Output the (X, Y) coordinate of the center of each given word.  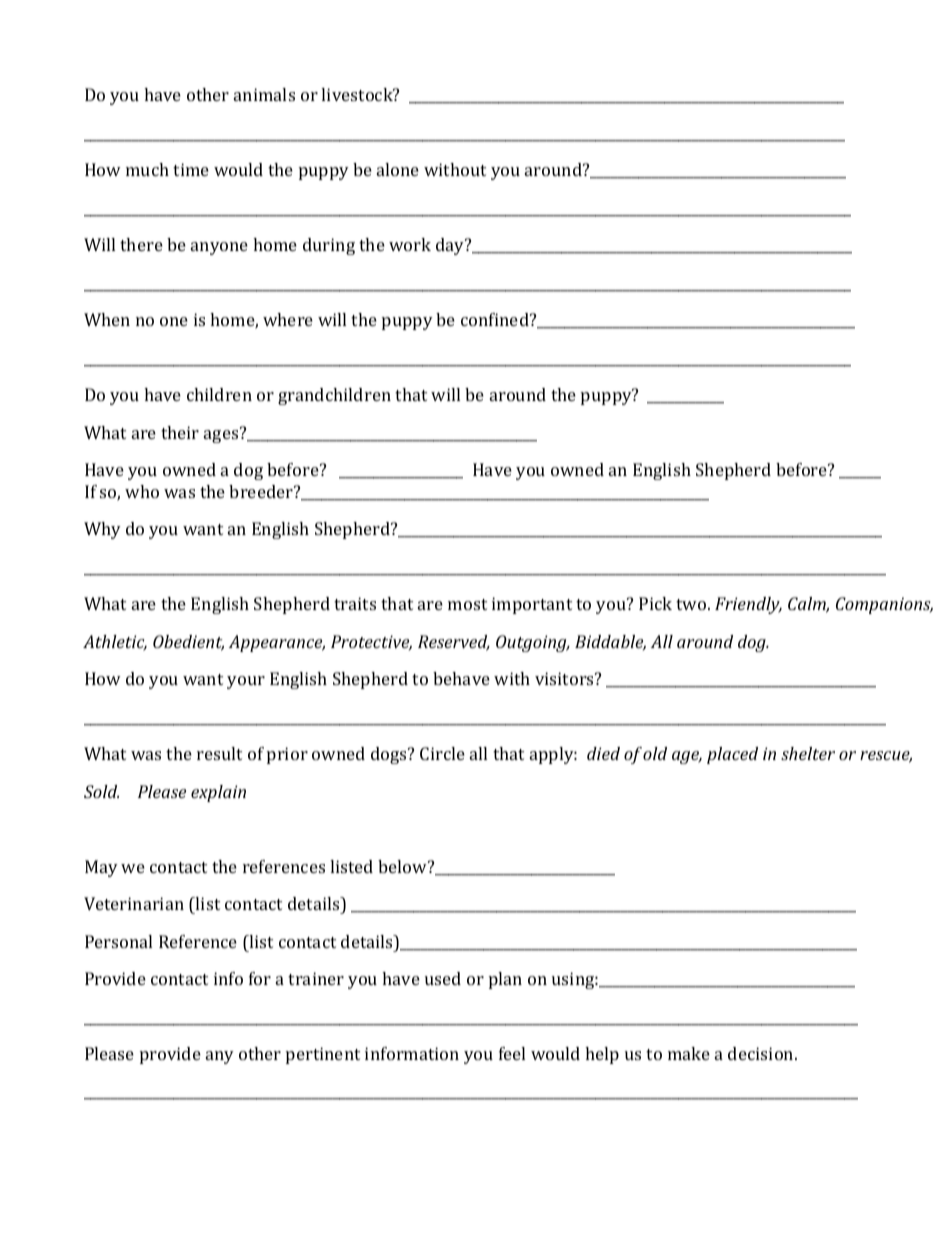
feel (512, 1053)
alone (398, 169)
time (191, 169)
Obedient (188, 643)
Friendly (748, 605)
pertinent (323, 1055)
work (410, 244)
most (467, 604)
